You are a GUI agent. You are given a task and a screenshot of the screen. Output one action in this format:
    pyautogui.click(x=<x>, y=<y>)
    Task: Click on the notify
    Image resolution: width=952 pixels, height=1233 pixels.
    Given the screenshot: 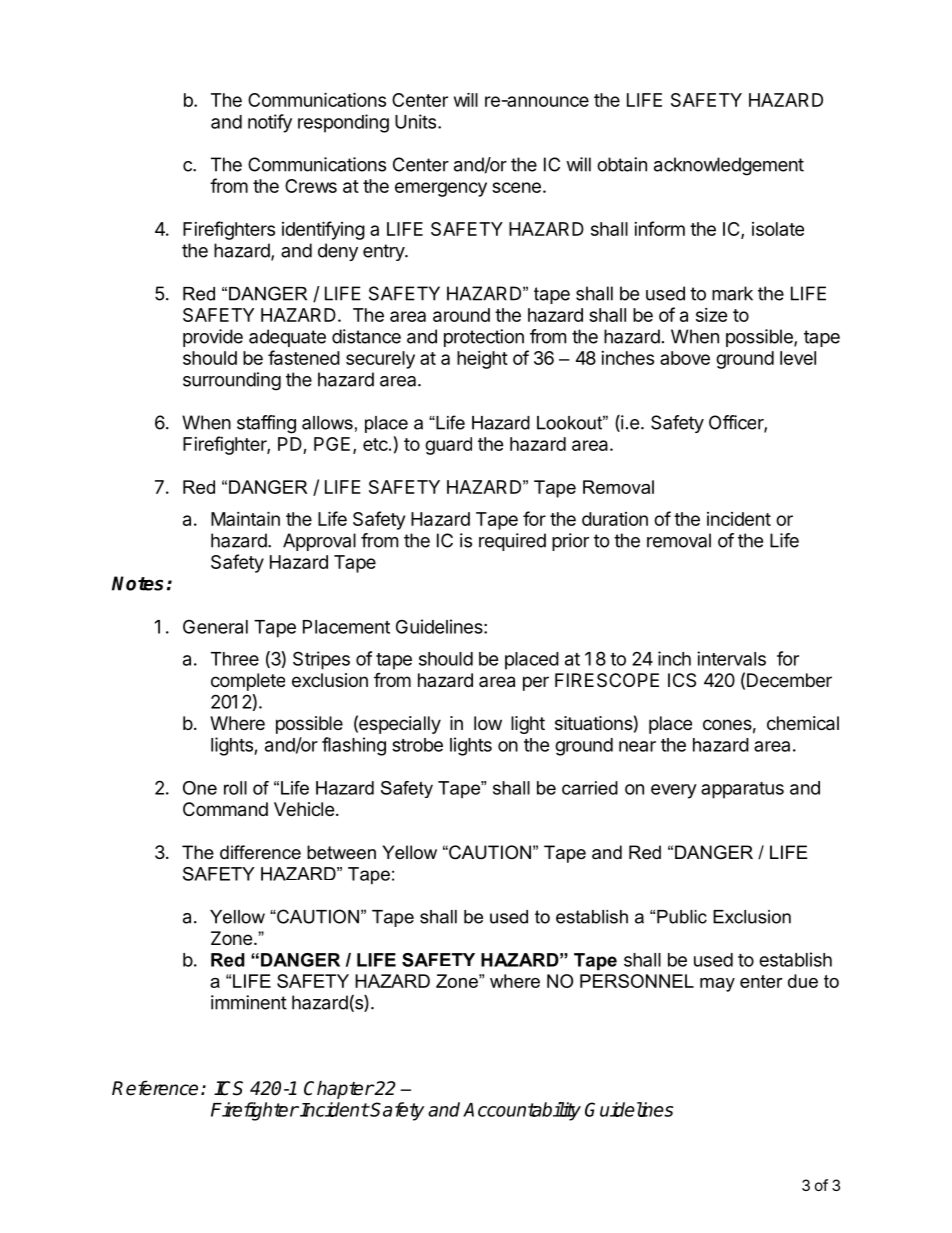 What is the action you would take?
    pyautogui.click(x=270, y=123)
